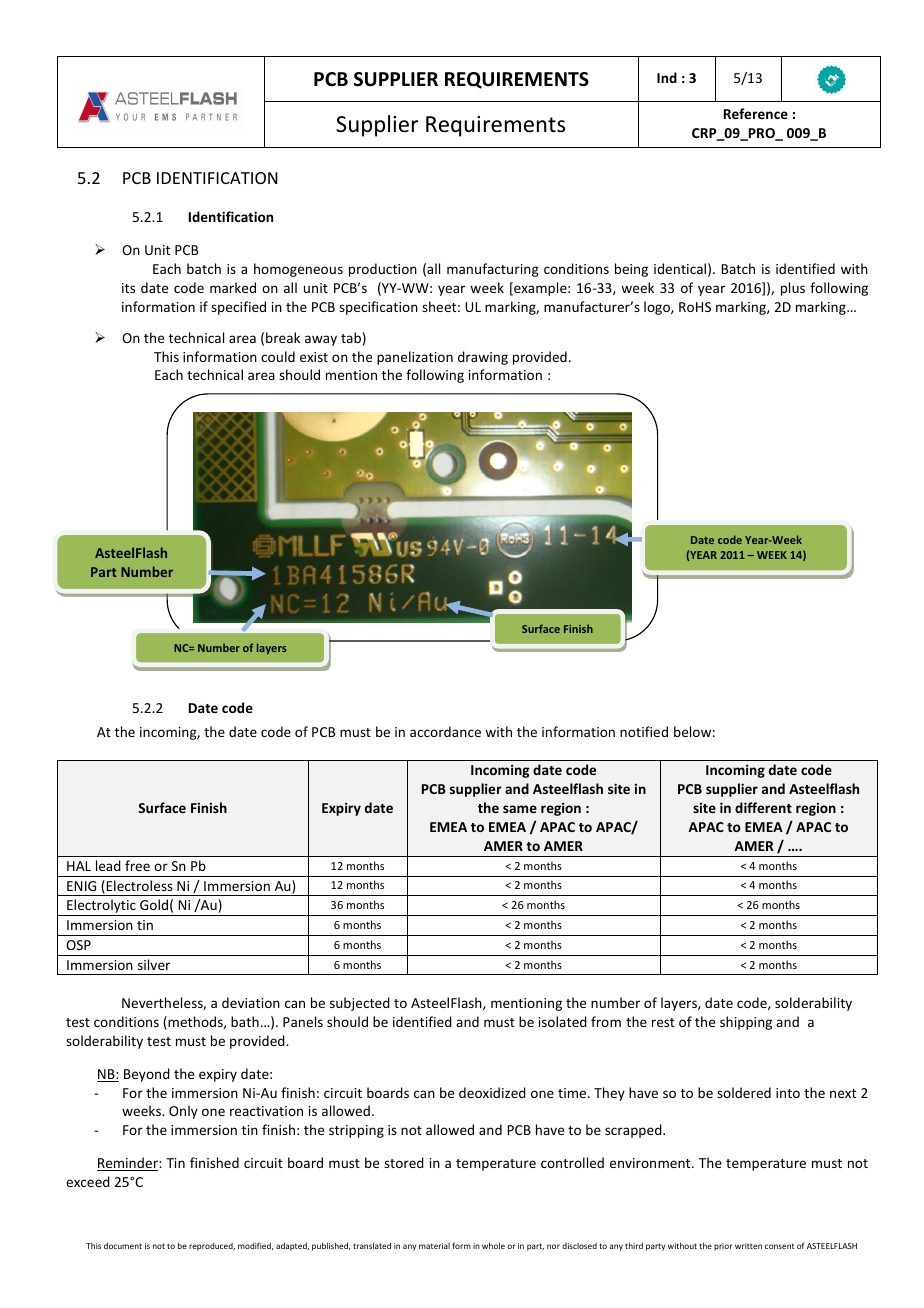  I want to click on manufacturing, so click(493, 270).
